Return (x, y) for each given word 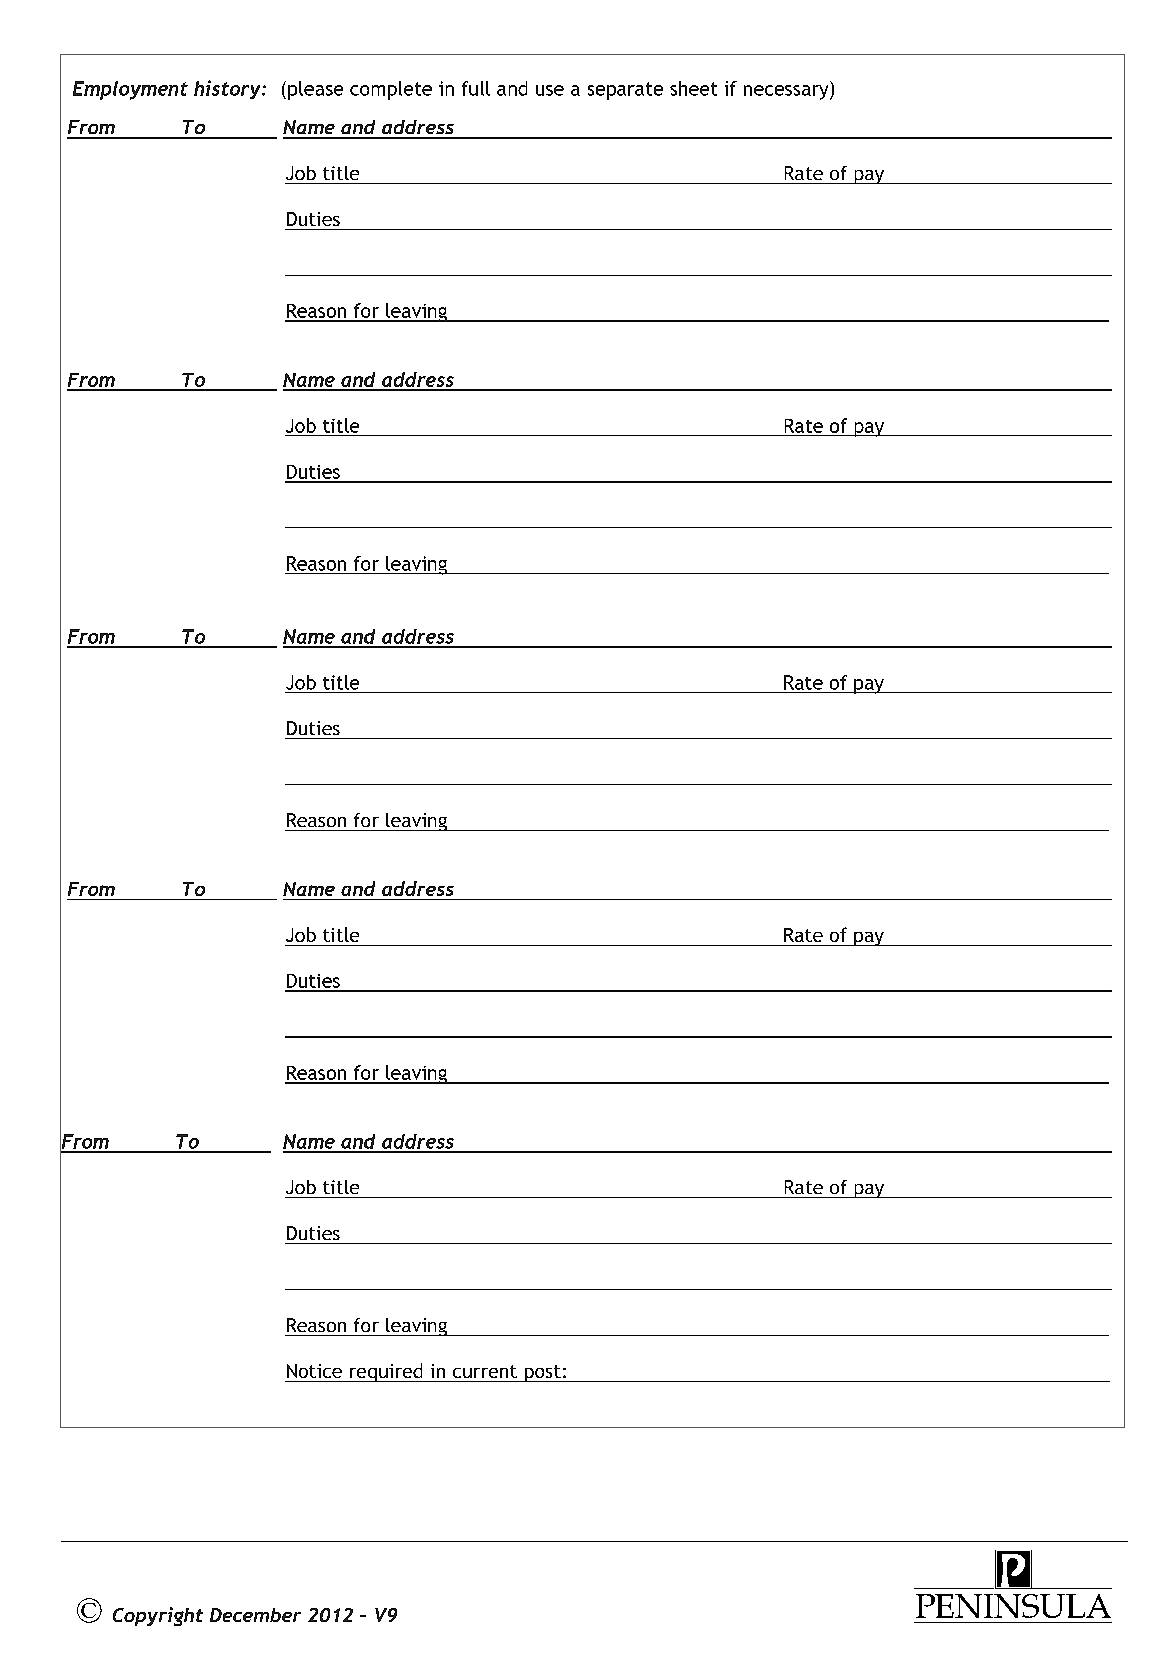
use (550, 90)
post (542, 1373)
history (228, 89)
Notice (314, 1371)
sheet (693, 88)
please (315, 90)
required (386, 1372)
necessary (787, 92)
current (485, 1371)
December (255, 1615)
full (476, 88)
